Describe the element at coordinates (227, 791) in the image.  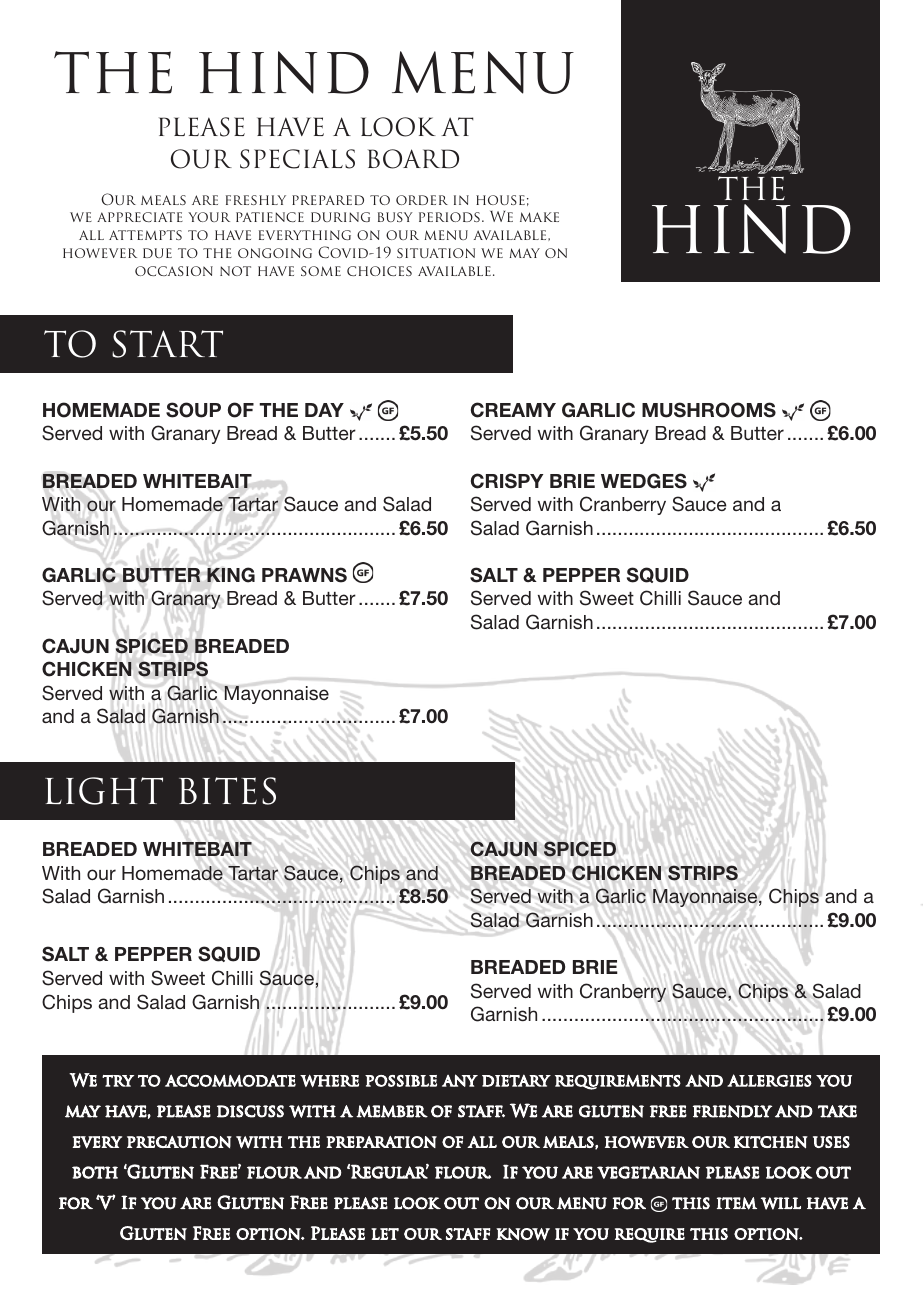
I see `BITES` at that location.
